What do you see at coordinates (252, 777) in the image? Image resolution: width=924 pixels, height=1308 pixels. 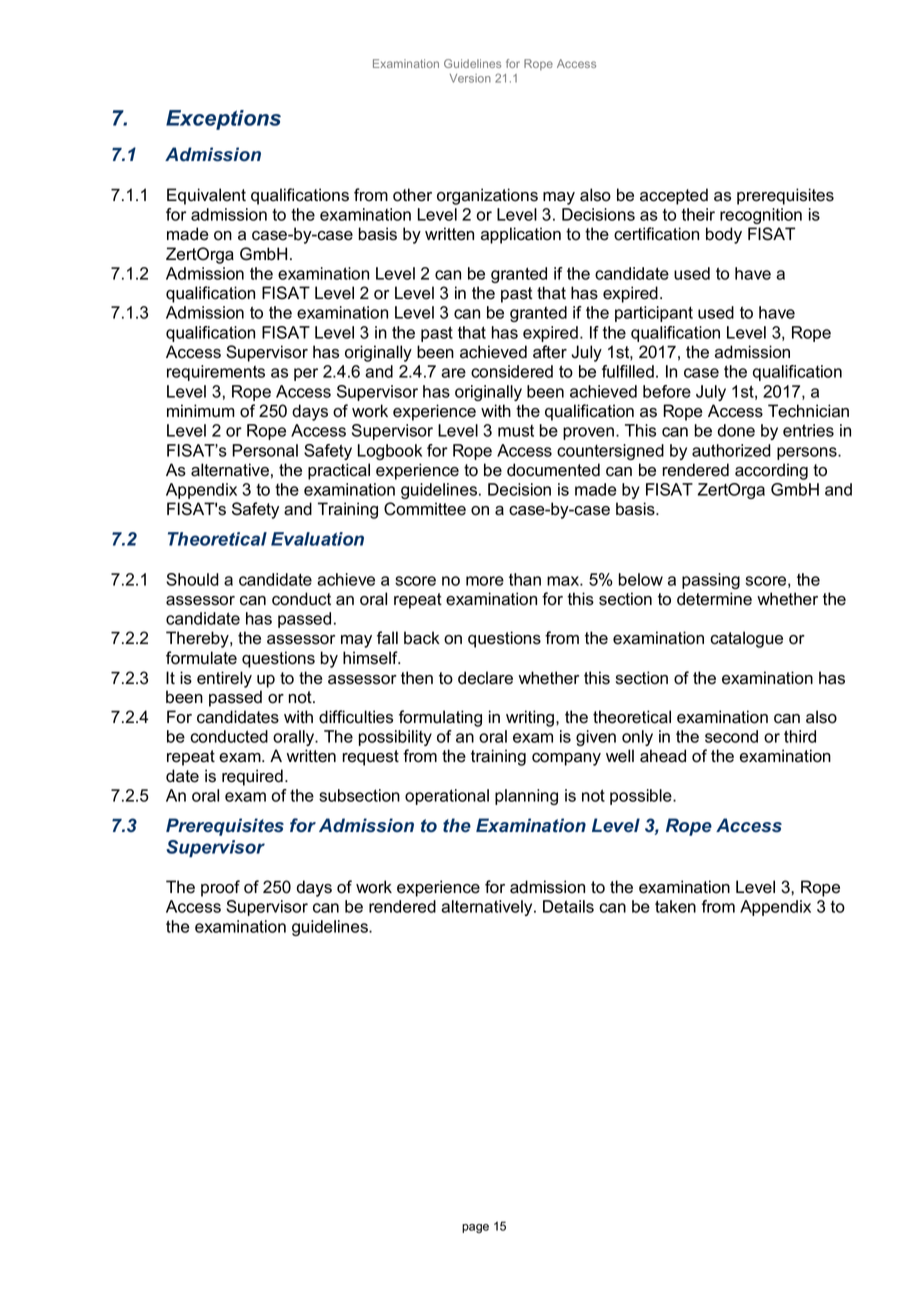 I see `required` at bounding box center [252, 777].
